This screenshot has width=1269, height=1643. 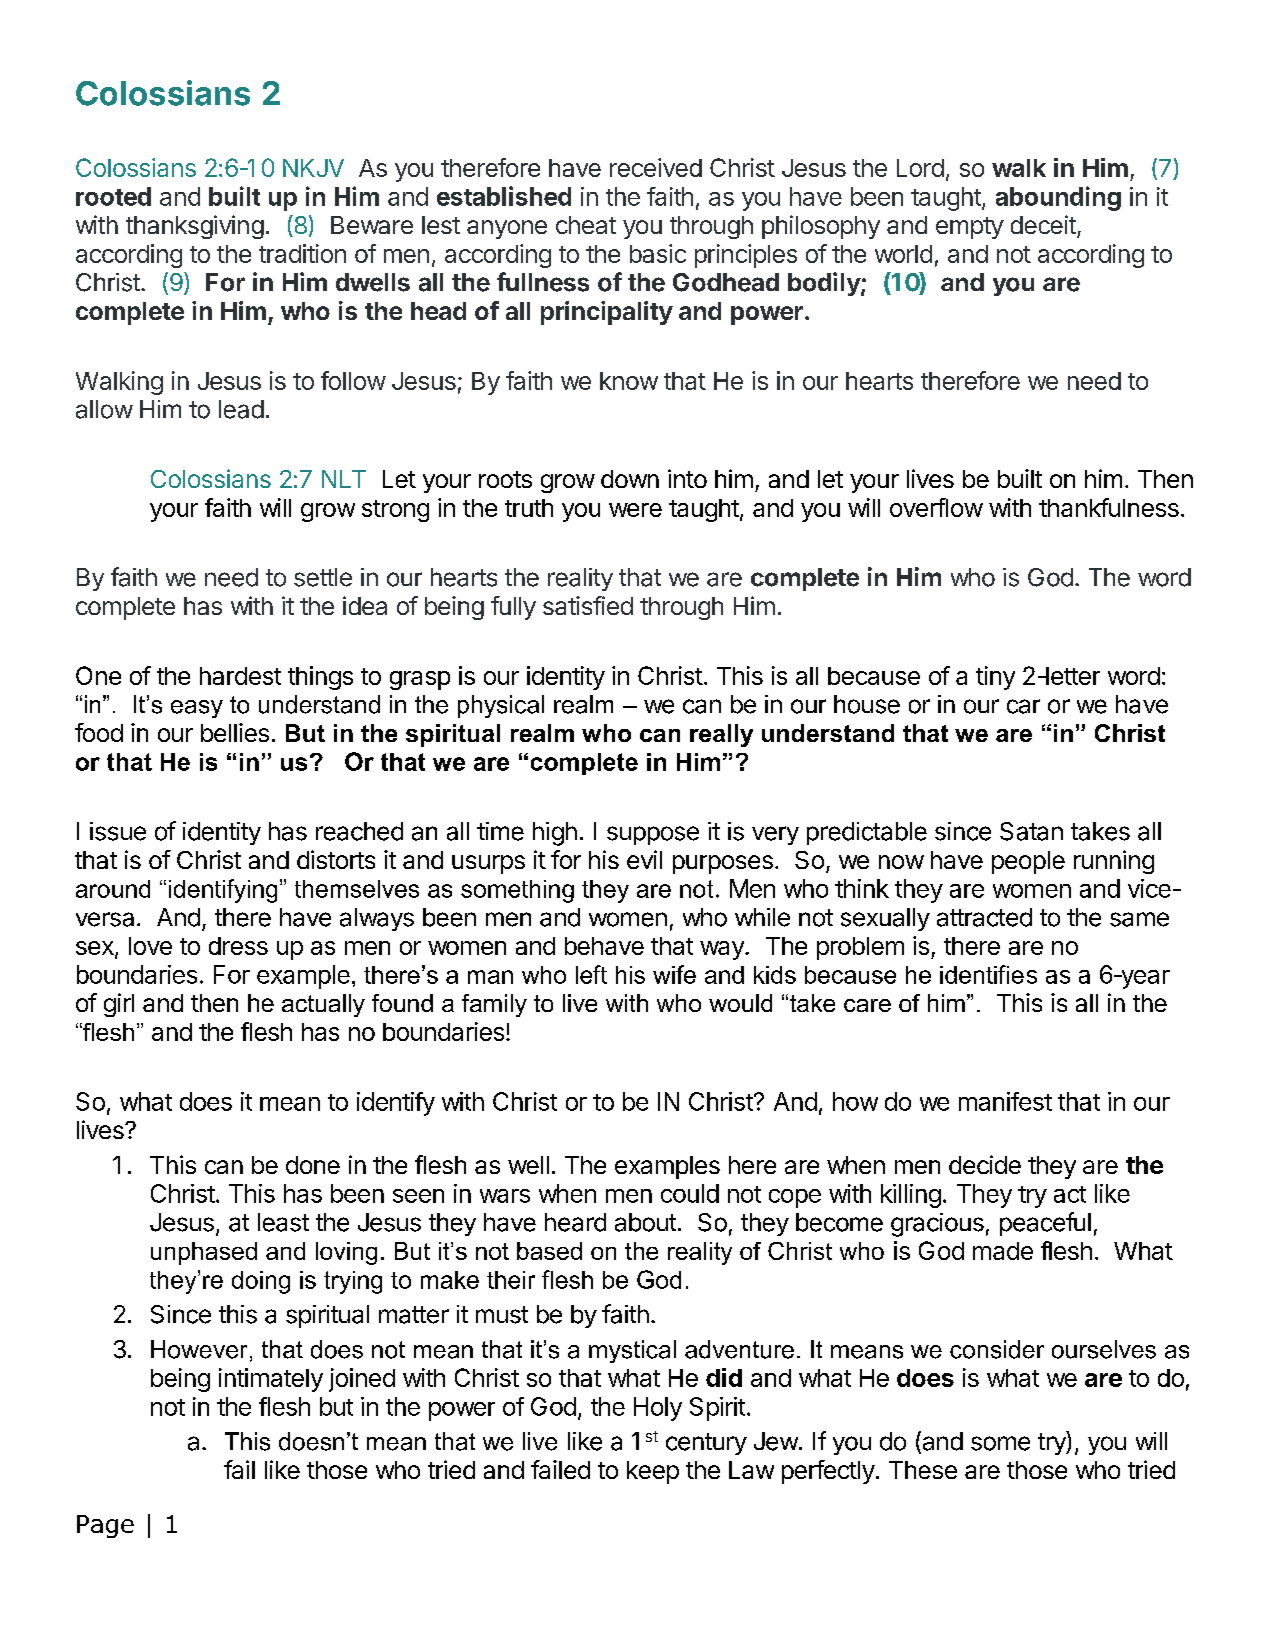 What do you see at coordinates (644, 859) in the screenshot?
I see `evil` at bounding box center [644, 859].
